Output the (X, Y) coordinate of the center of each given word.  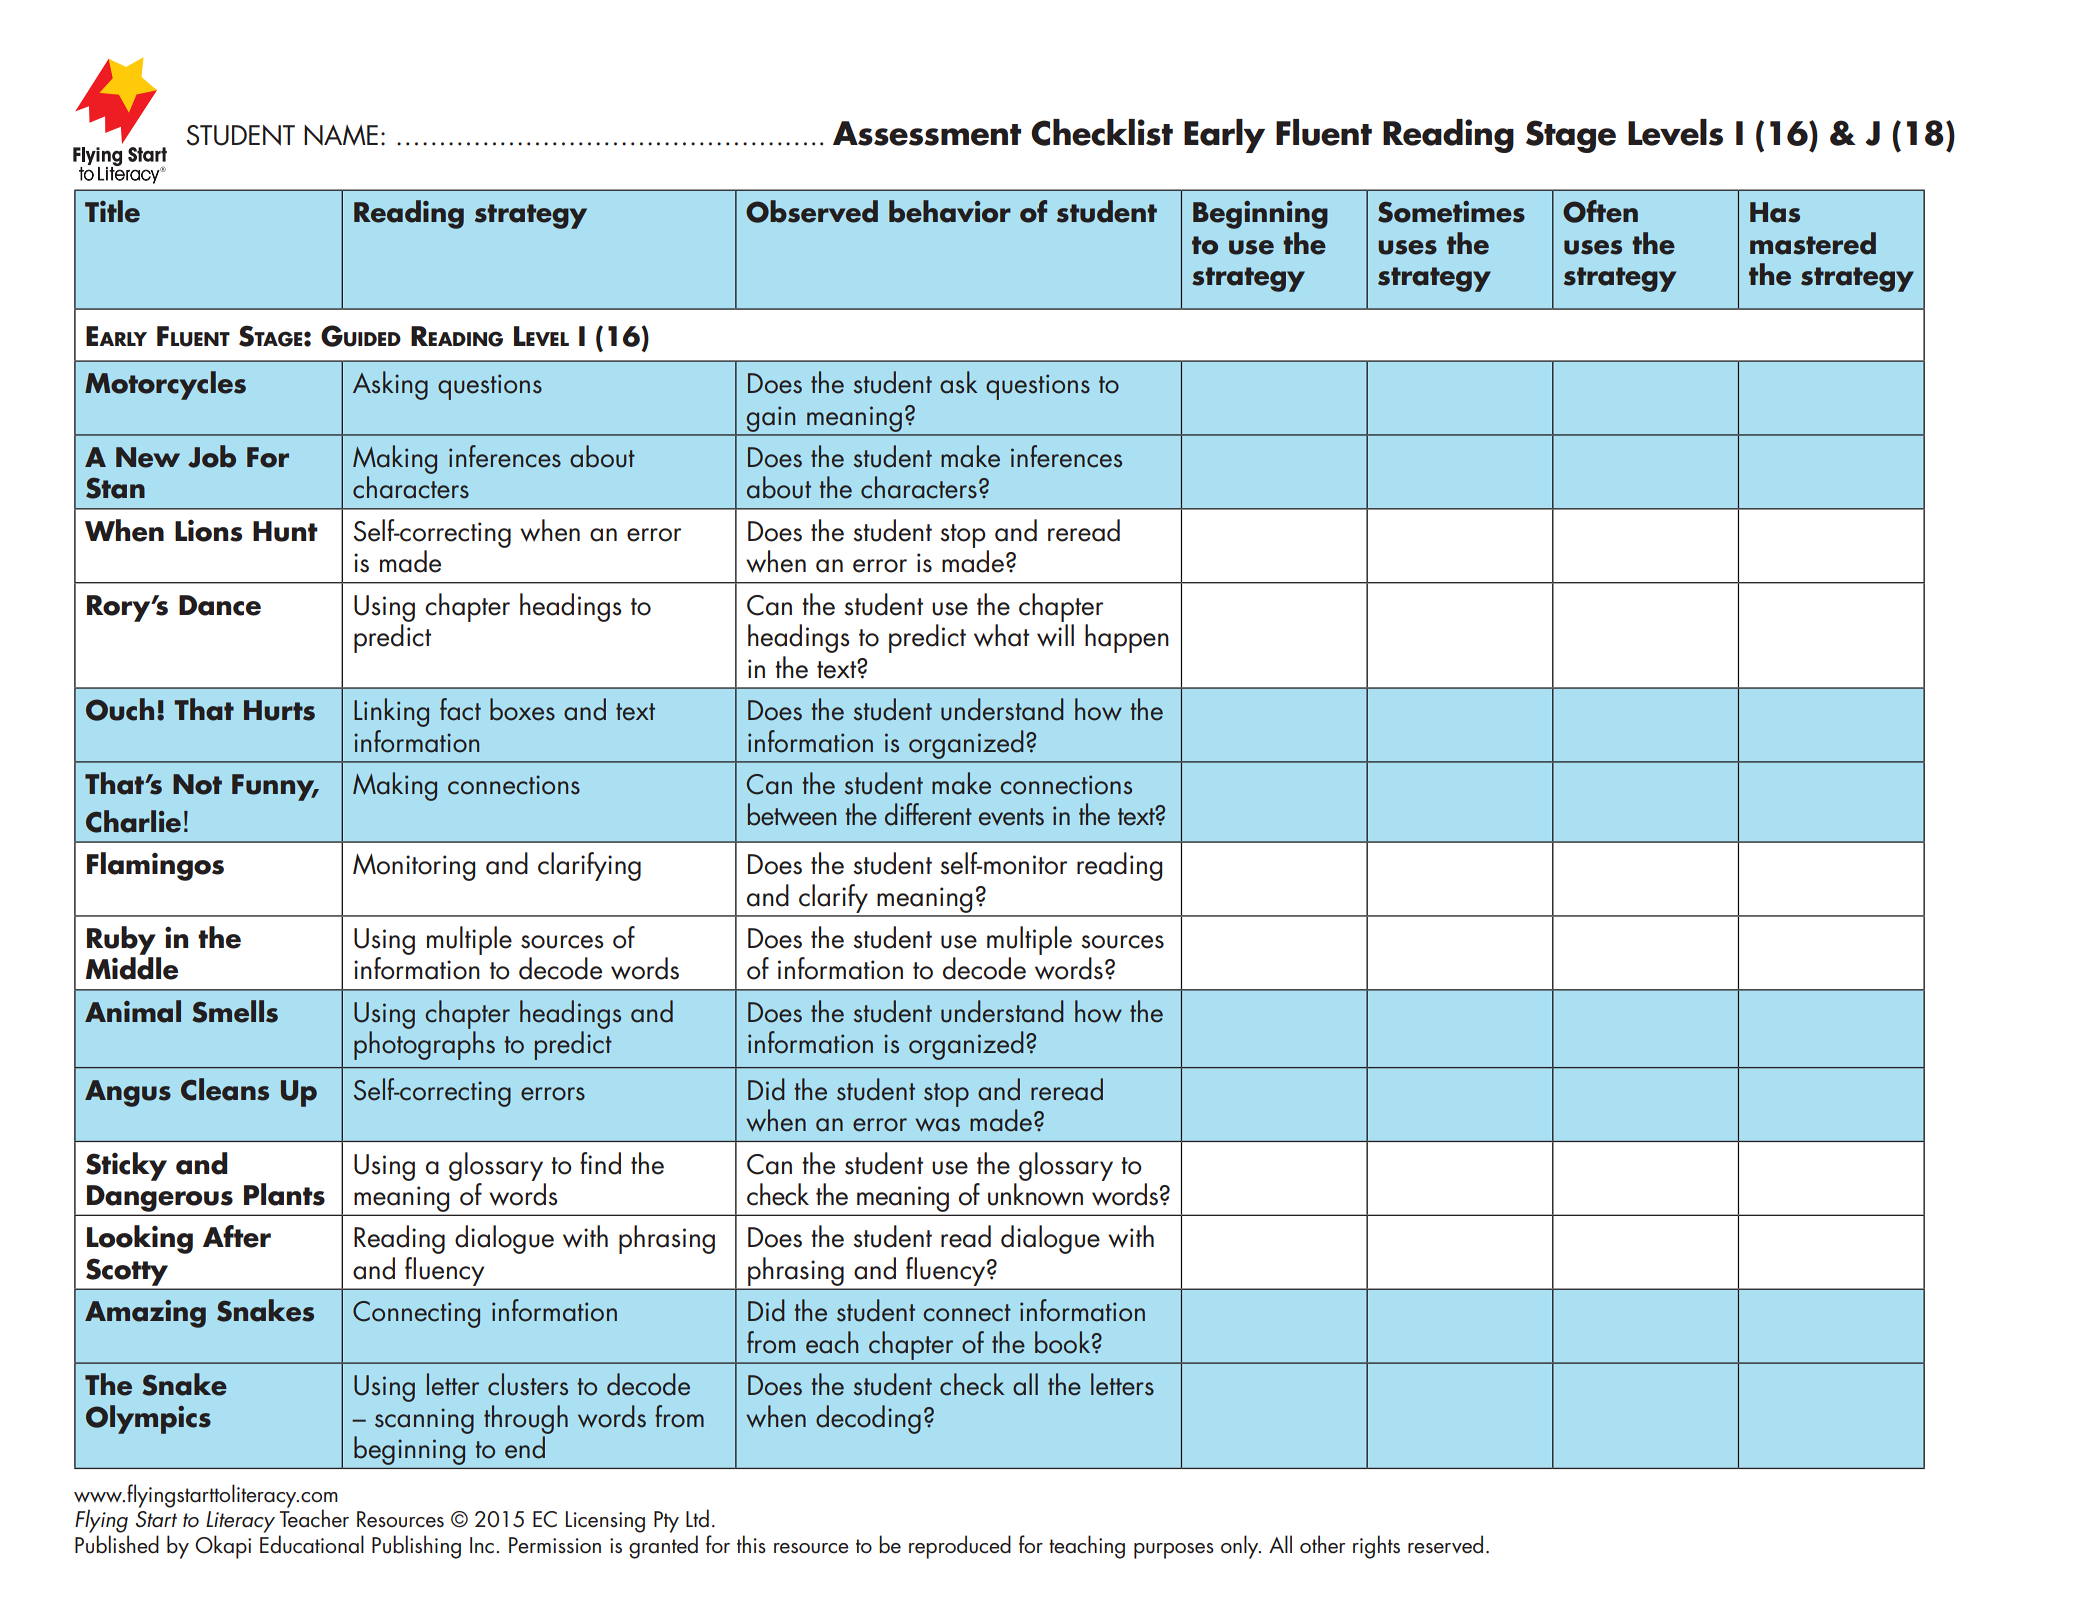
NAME (341, 135)
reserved (1445, 1544)
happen (1127, 638)
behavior (950, 211)
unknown (1035, 1194)
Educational (312, 1544)
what (1001, 635)
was (937, 1125)
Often (1600, 211)
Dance (220, 605)
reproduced (960, 1547)
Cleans (225, 1089)
